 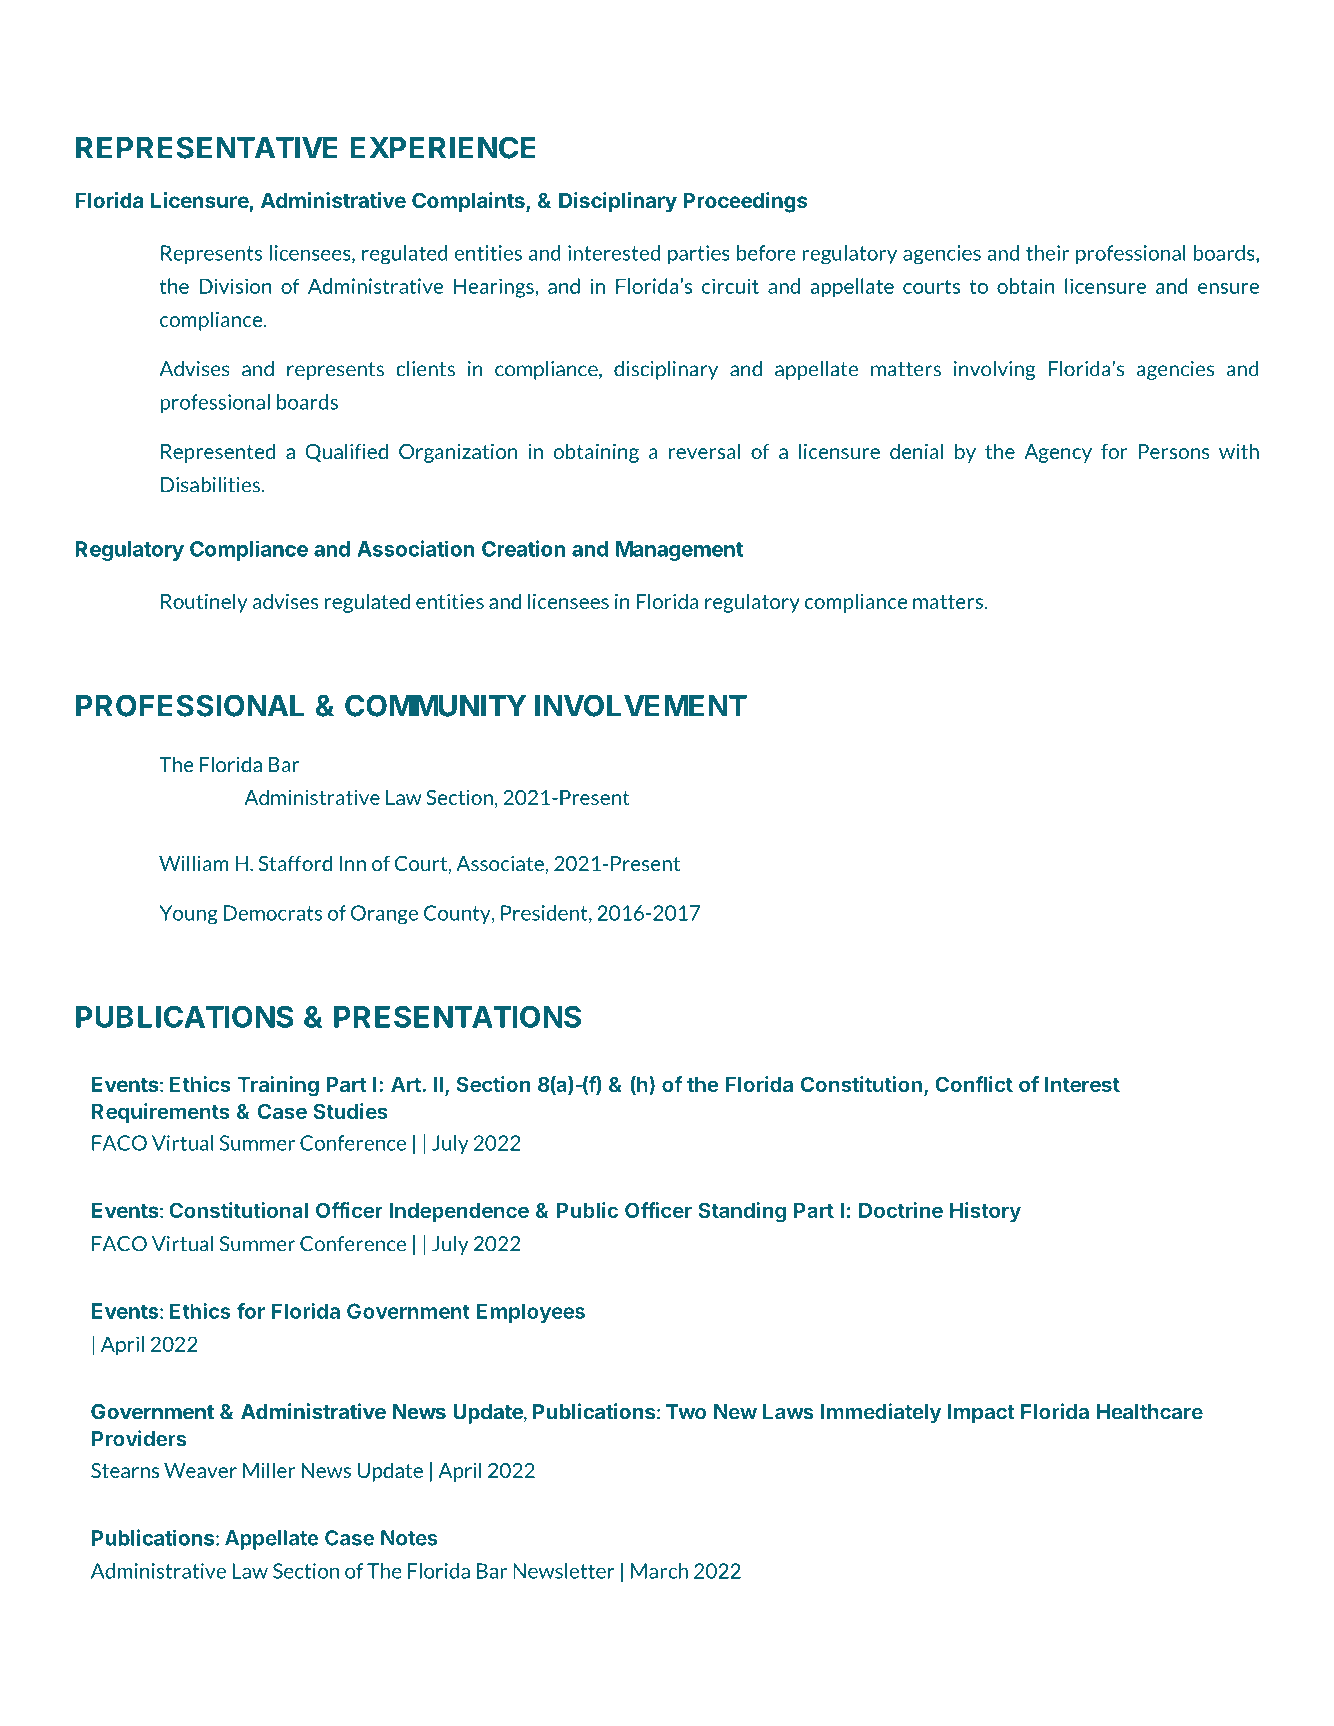 What do you see at coordinates (235, 286) in the screenshot?
I see `Division` at bounding box center [235, 286].
